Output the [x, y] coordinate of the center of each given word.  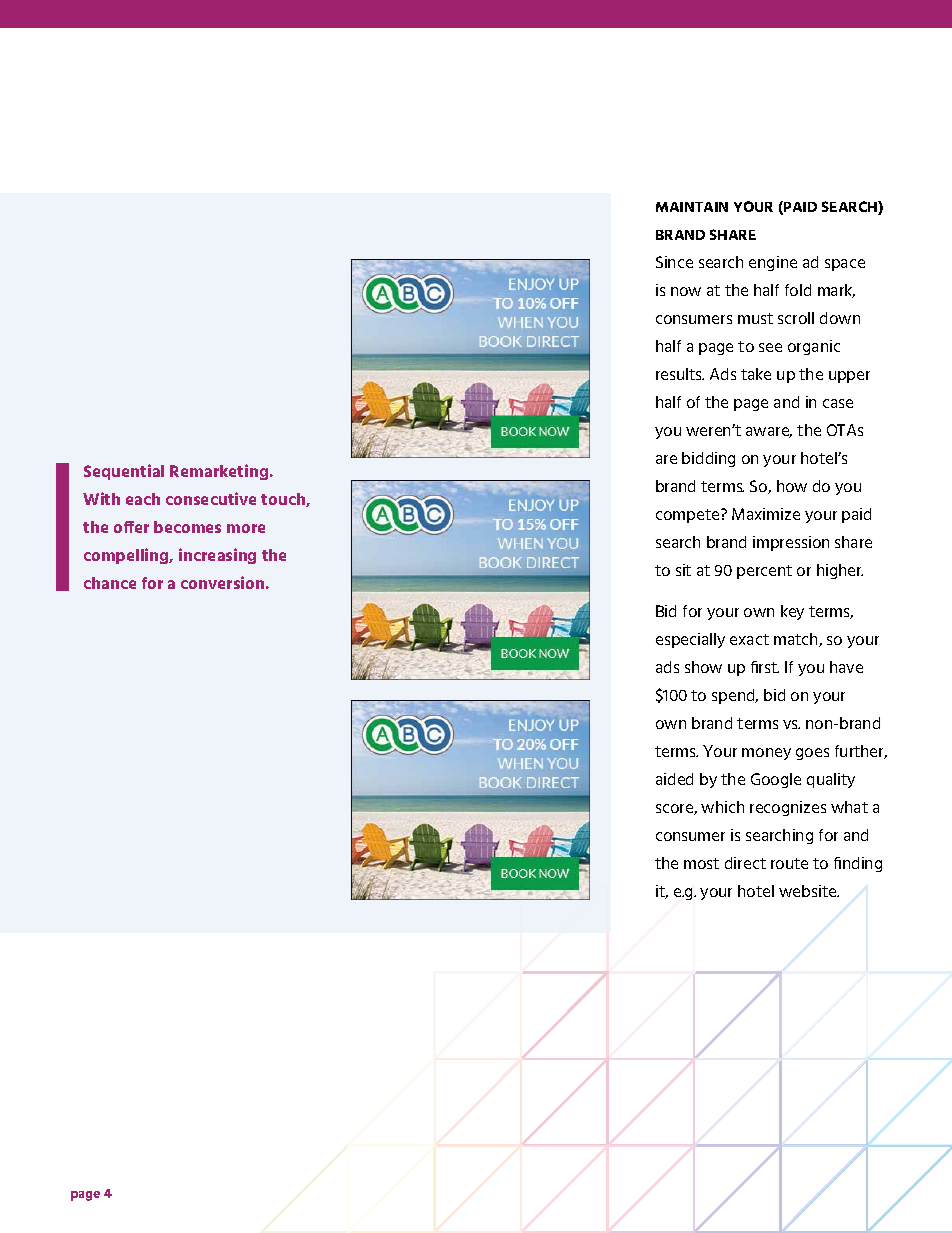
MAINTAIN [692, 207]
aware [769, 432]
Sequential [124, 472]
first [765, 667]
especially [690, 640]
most [701, 863]
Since [674, 262]
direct [745, 863]
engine [773, 263]
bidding [708, 459]
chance [110, 583]
